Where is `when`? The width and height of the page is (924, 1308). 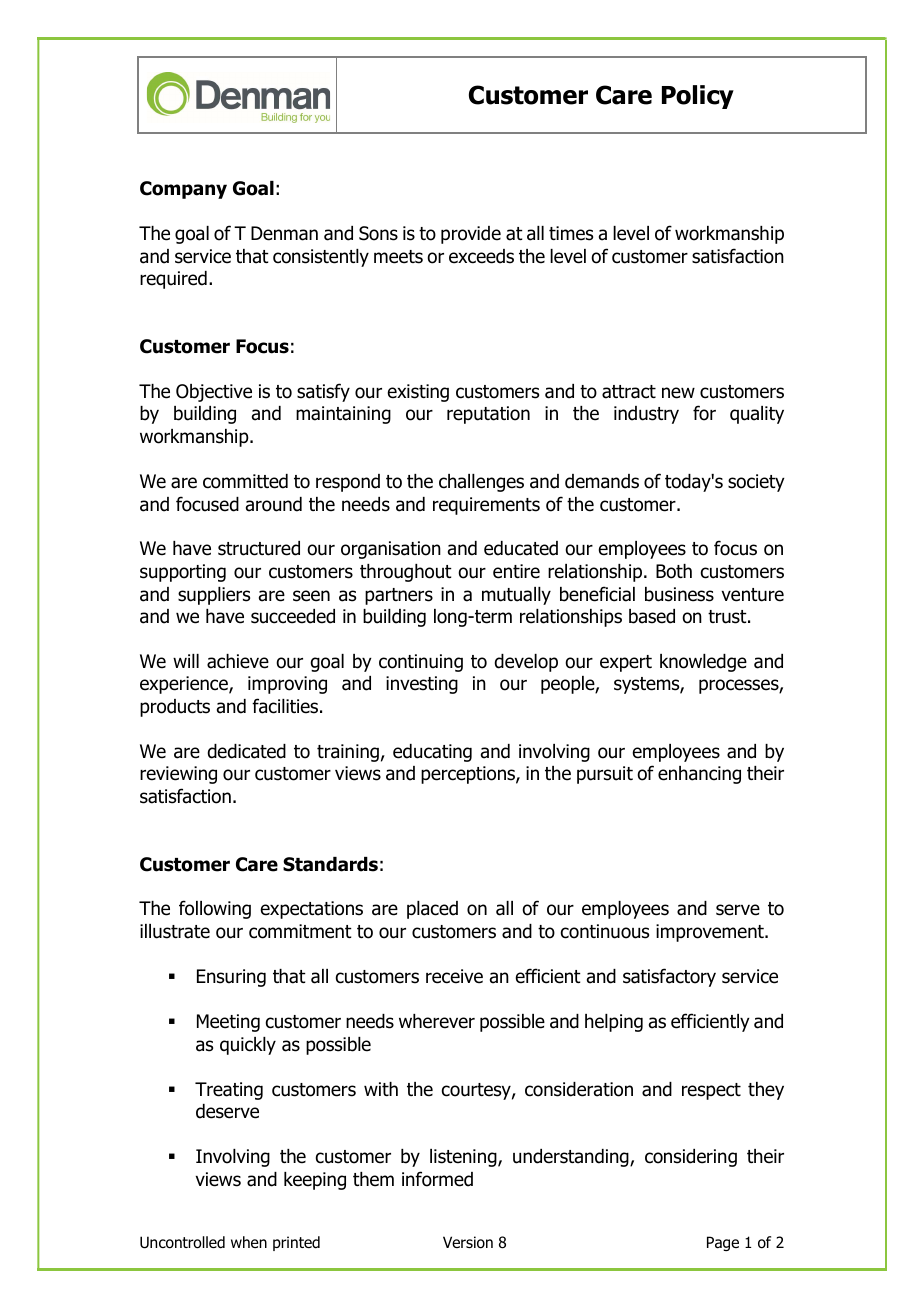 when is located at coordinates (249, 1242).
